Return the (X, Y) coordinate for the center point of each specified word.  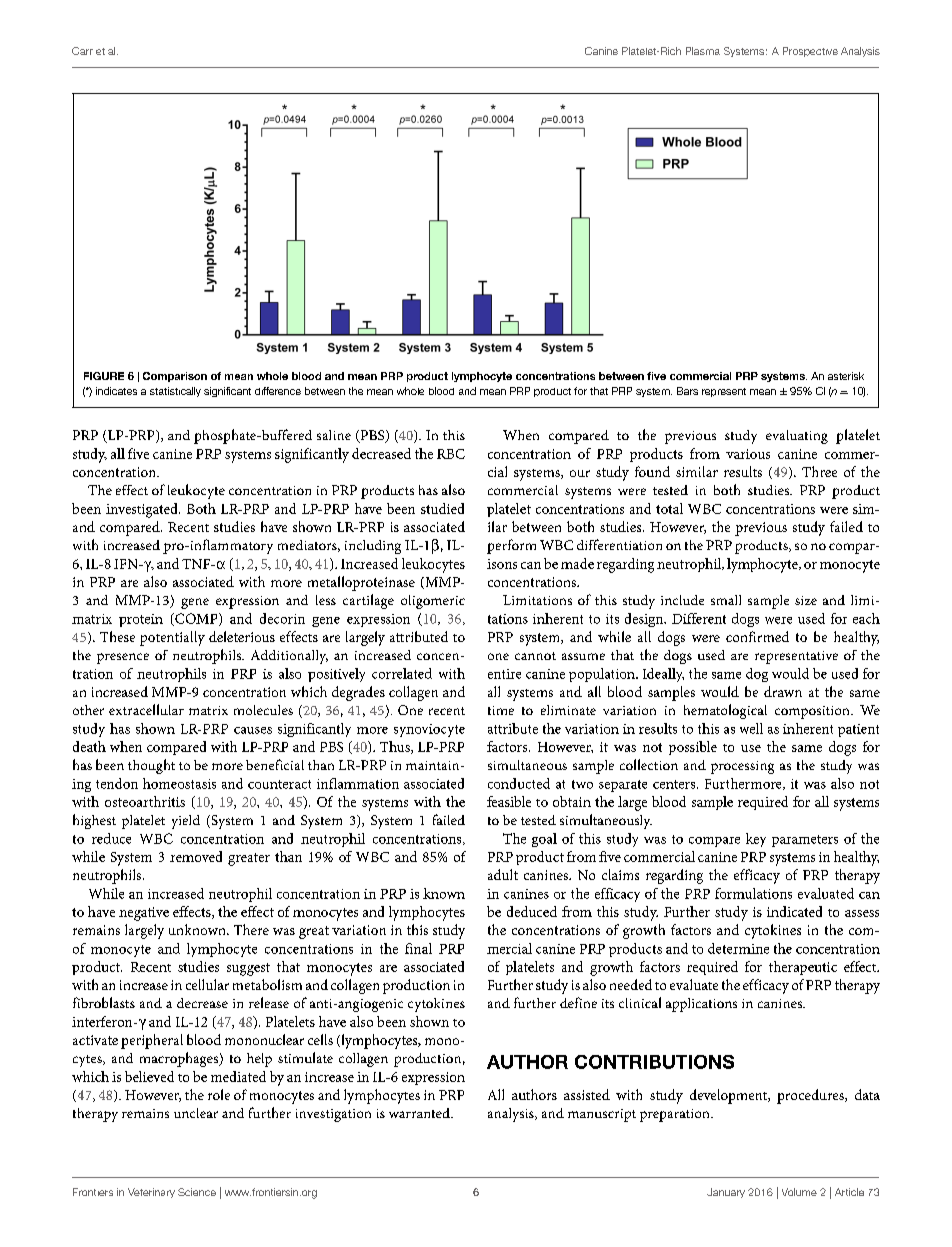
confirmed (757, 636)
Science (197, 1192)
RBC (451, 454)
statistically (175, 392)
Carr (82, 51)
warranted (420, 1113)
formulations (753, 893)
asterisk (846, 376)
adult (503, 874)
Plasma (703, 51)
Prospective (810, 52)
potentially (172, 638)
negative (144, 914)
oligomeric (433, 602)
